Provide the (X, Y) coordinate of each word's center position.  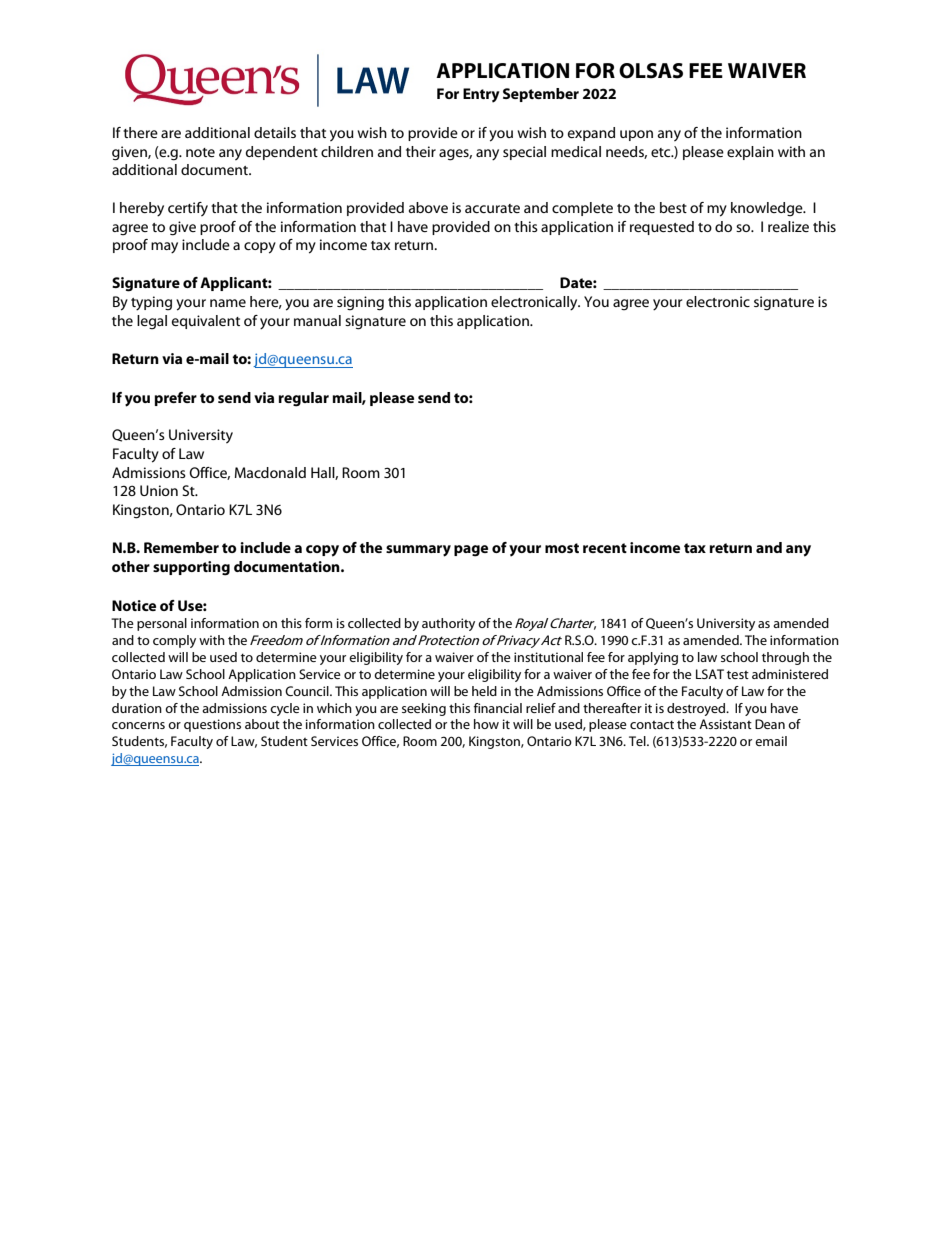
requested (662, 228)
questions (212, 725)
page (471, 551)
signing (360, 303)
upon (636, 135)
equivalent (206, 322)
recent (605, 548)
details (275, 132)
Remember (181, 547)
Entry (481, 95)
